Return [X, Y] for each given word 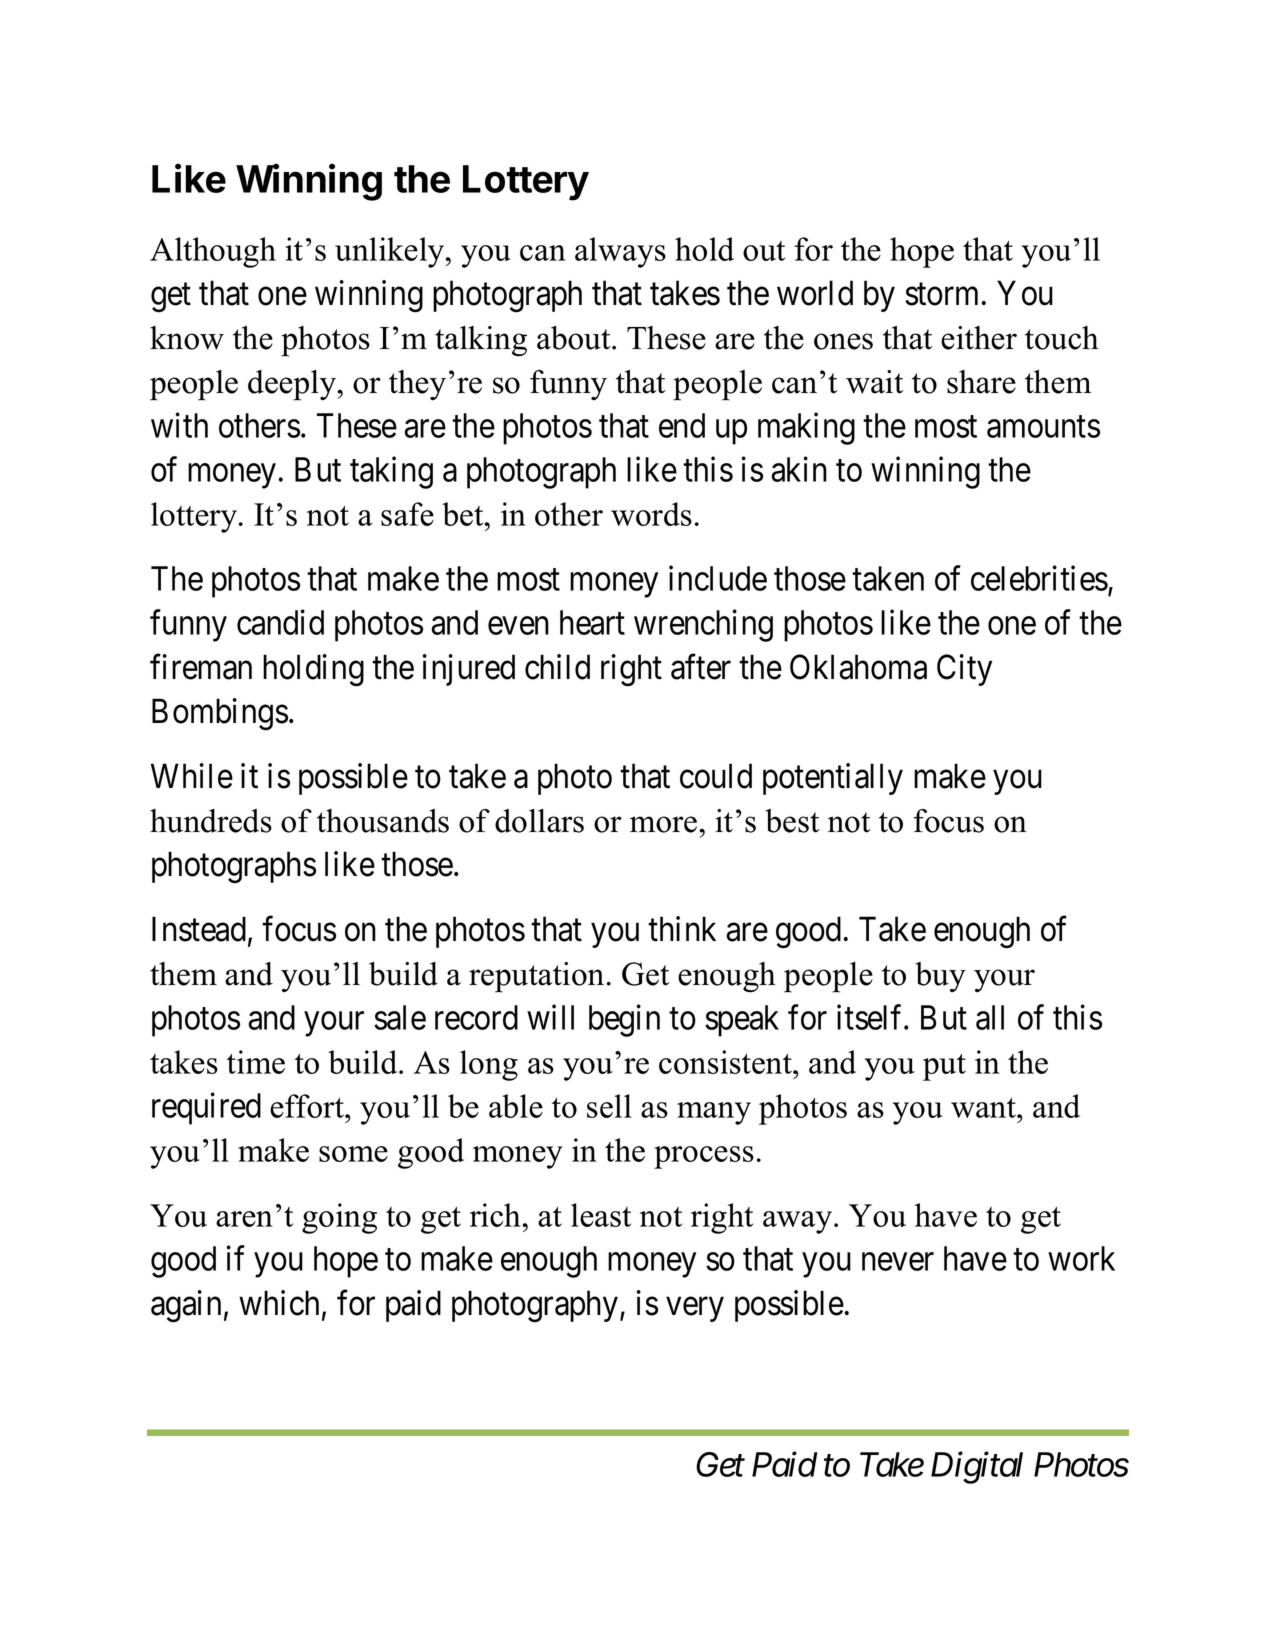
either [979, 338]
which [279, 1303]
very [695, 1309]
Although [213, 252]
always [620, 252]
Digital [977, 1467]
